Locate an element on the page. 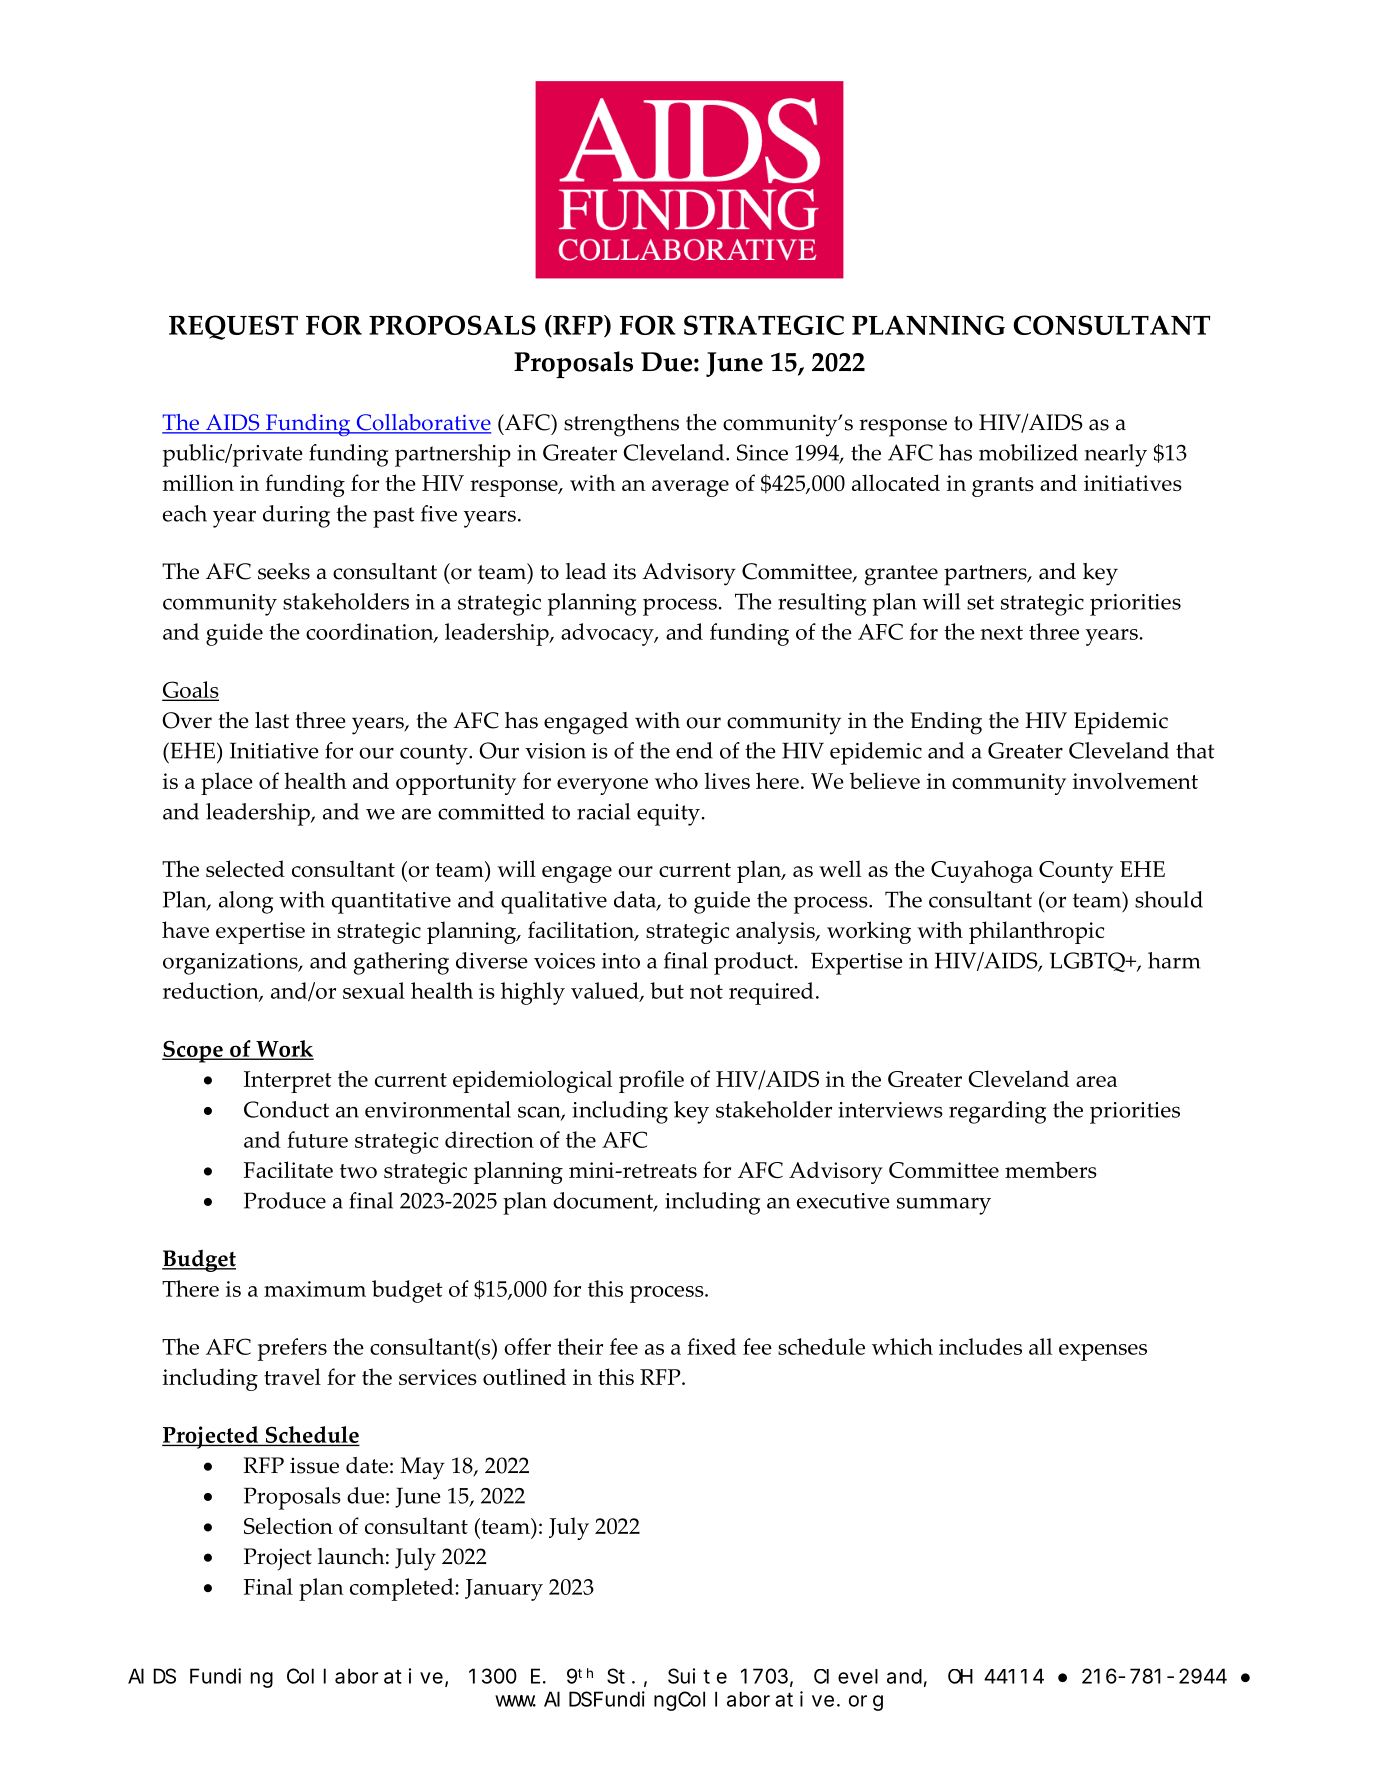  sexual is located at coordinates (374, 990).
